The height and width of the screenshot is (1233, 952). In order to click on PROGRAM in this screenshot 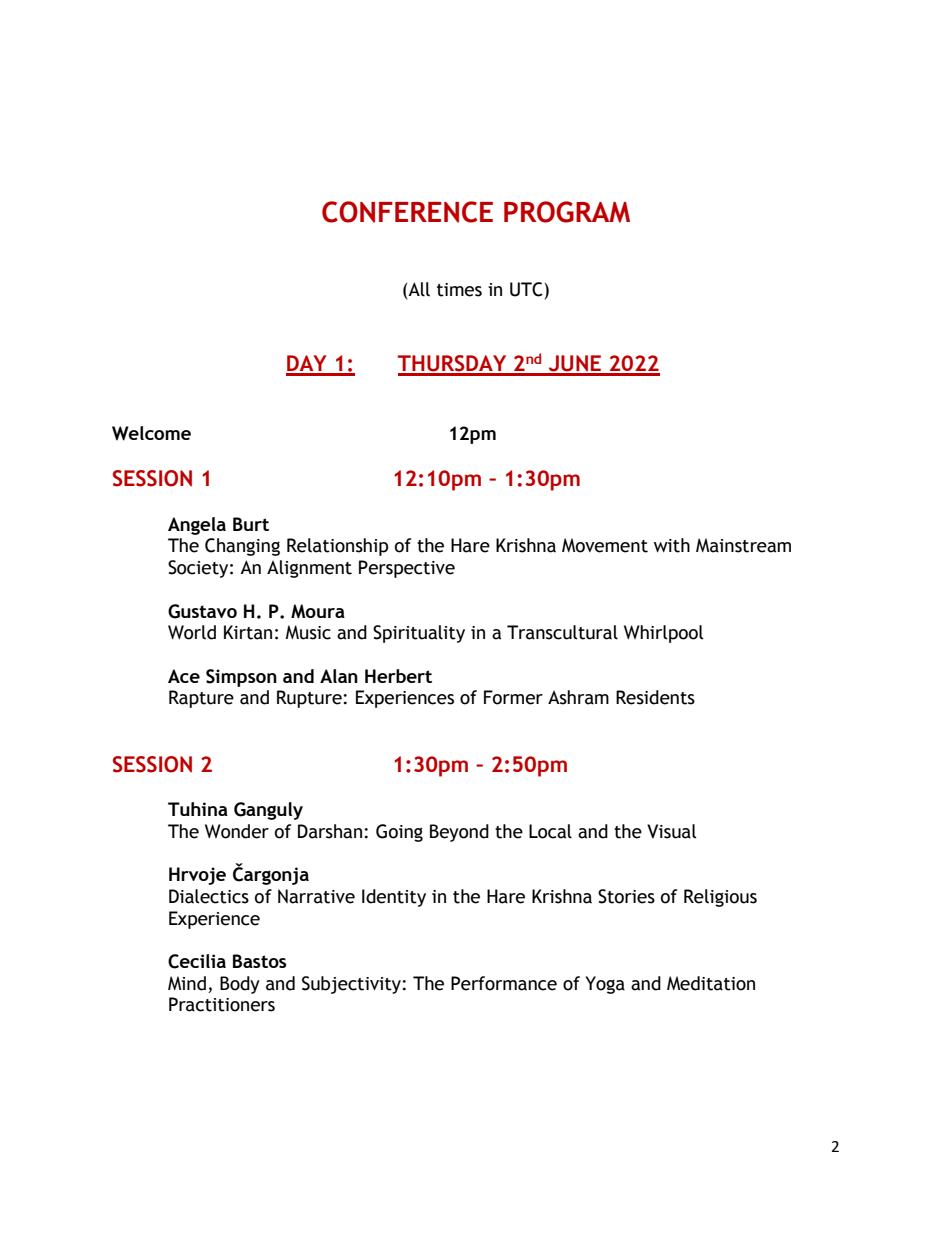, I will do `click(567, 212)`.
